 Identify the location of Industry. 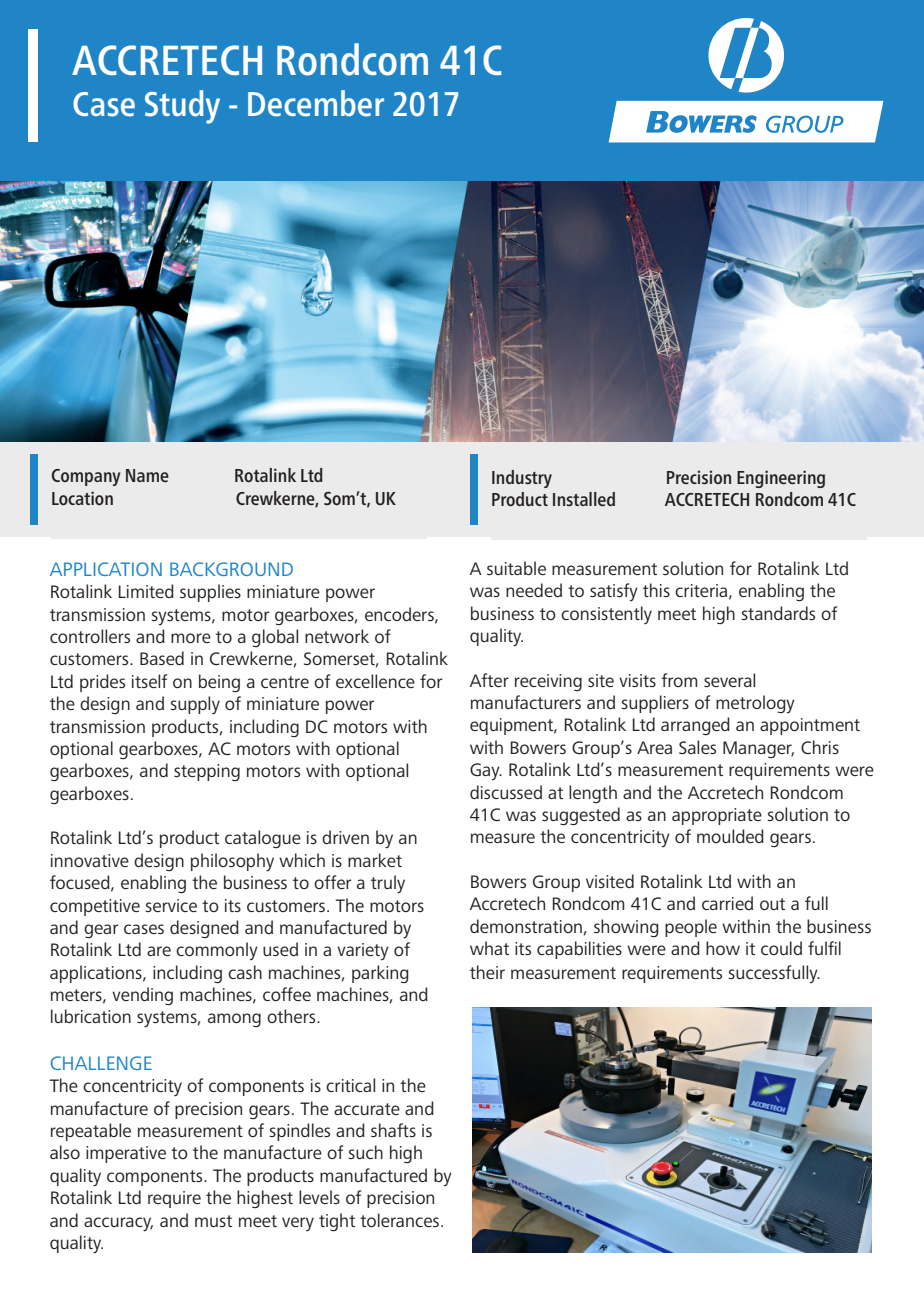
(522, 479).
